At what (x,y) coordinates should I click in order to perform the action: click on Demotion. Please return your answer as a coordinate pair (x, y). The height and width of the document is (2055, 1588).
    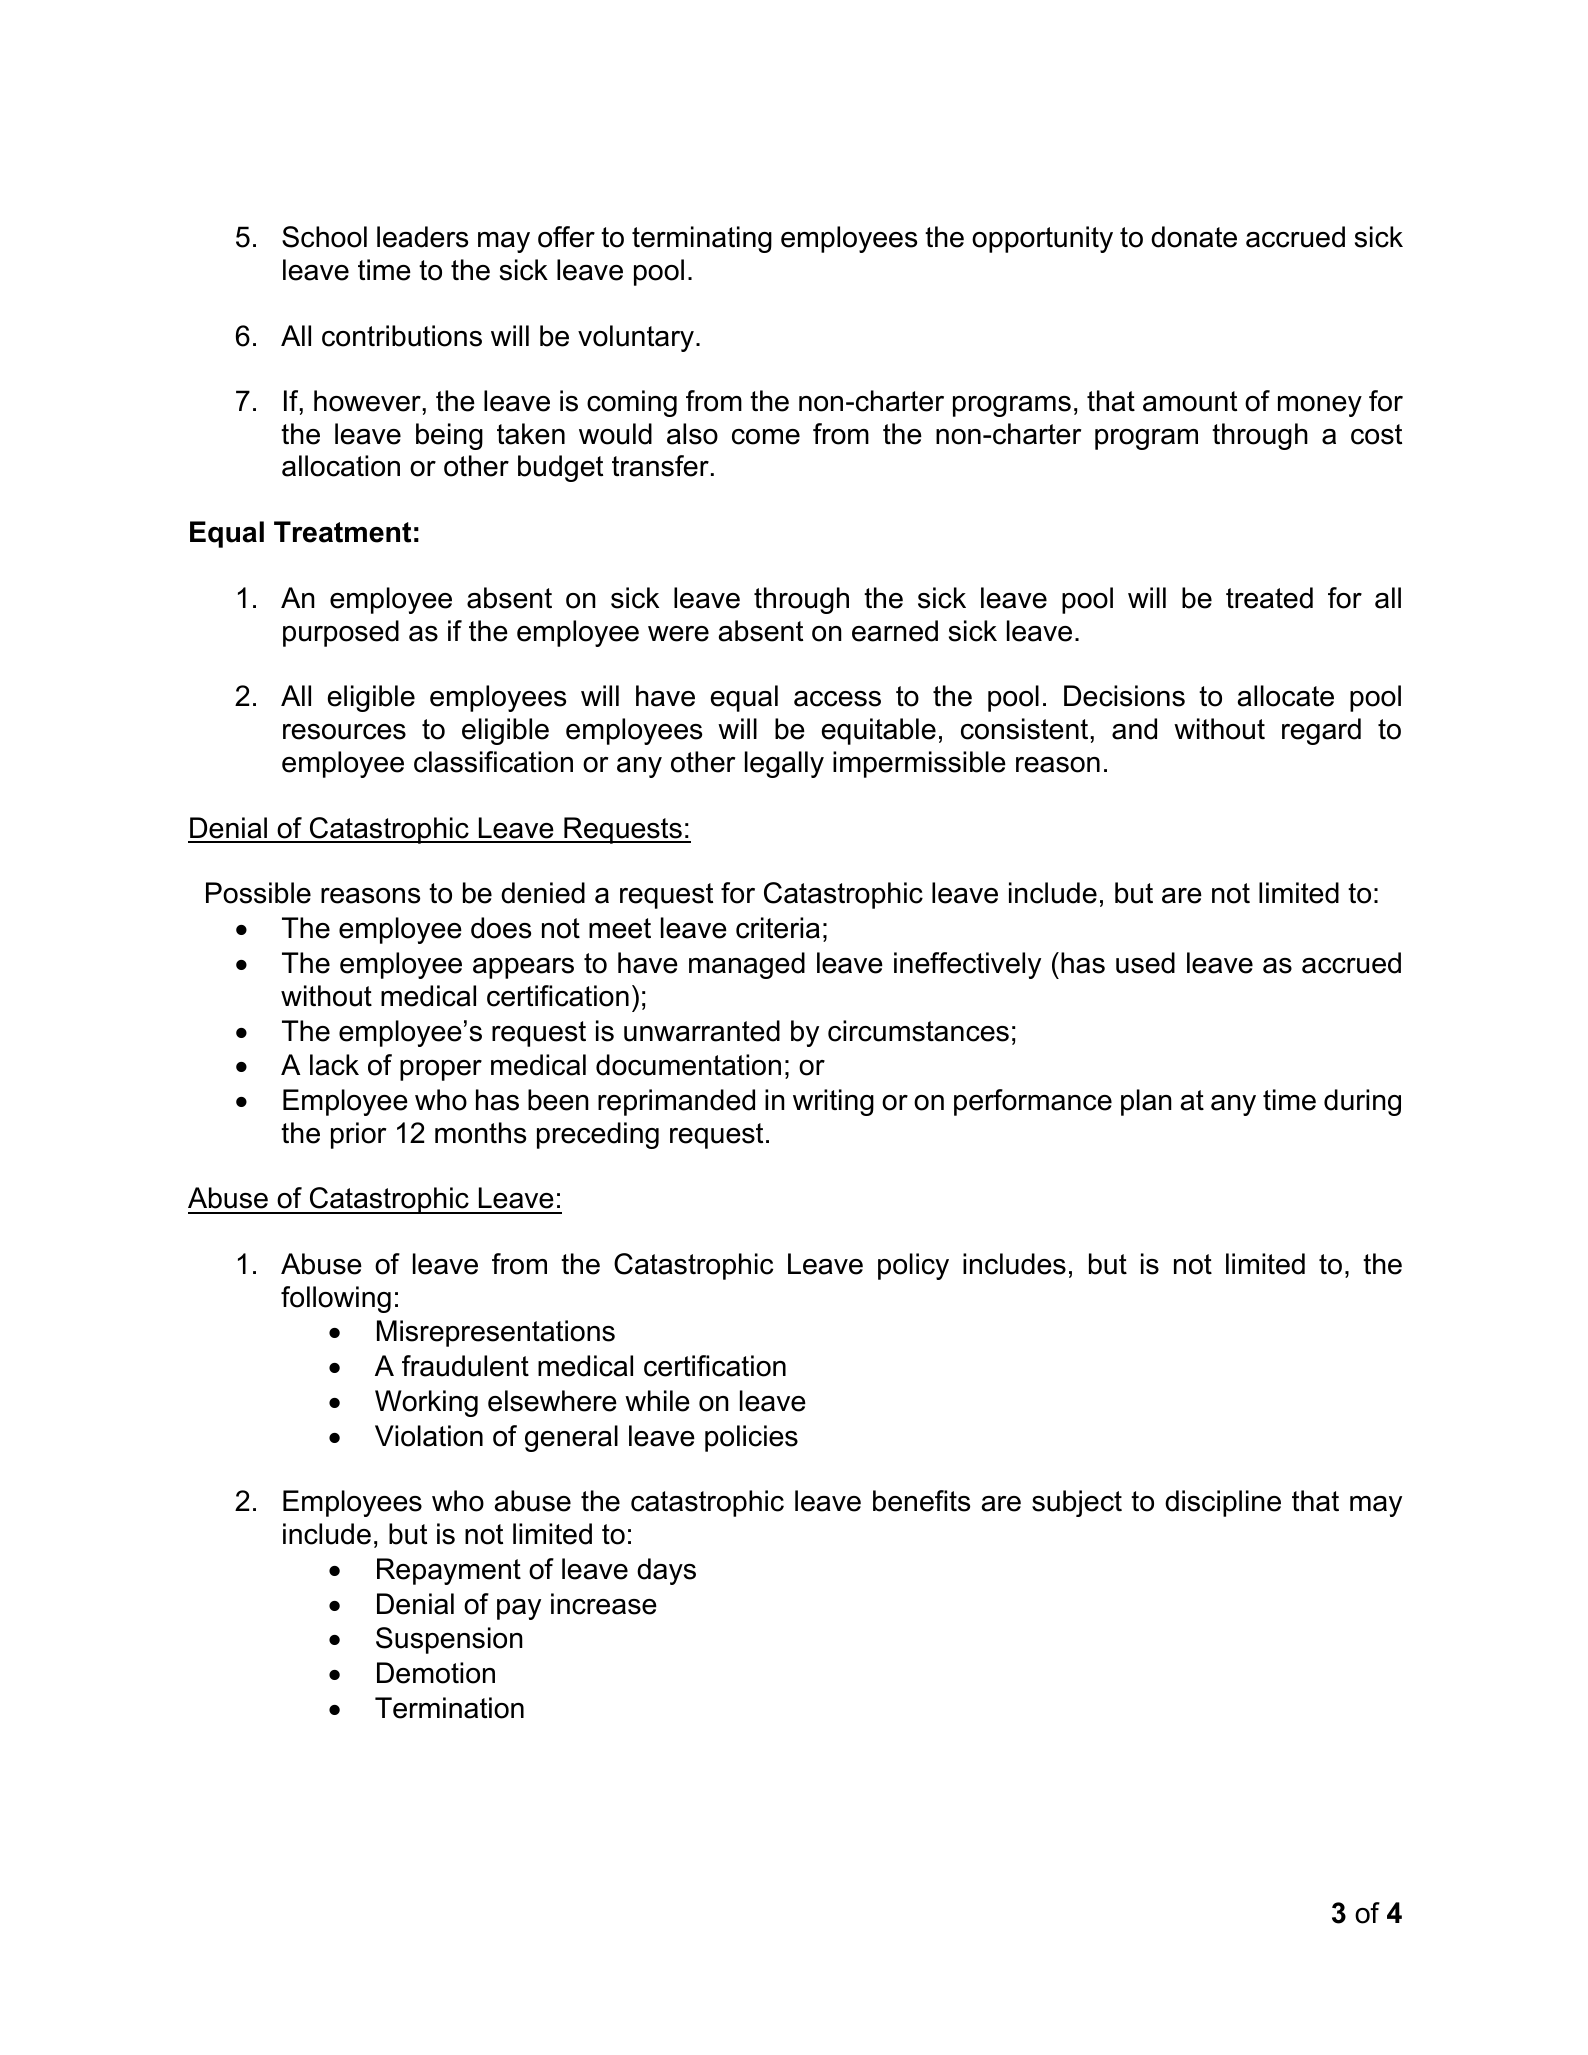
    Looking at the image, I should click on (436, 1673).
